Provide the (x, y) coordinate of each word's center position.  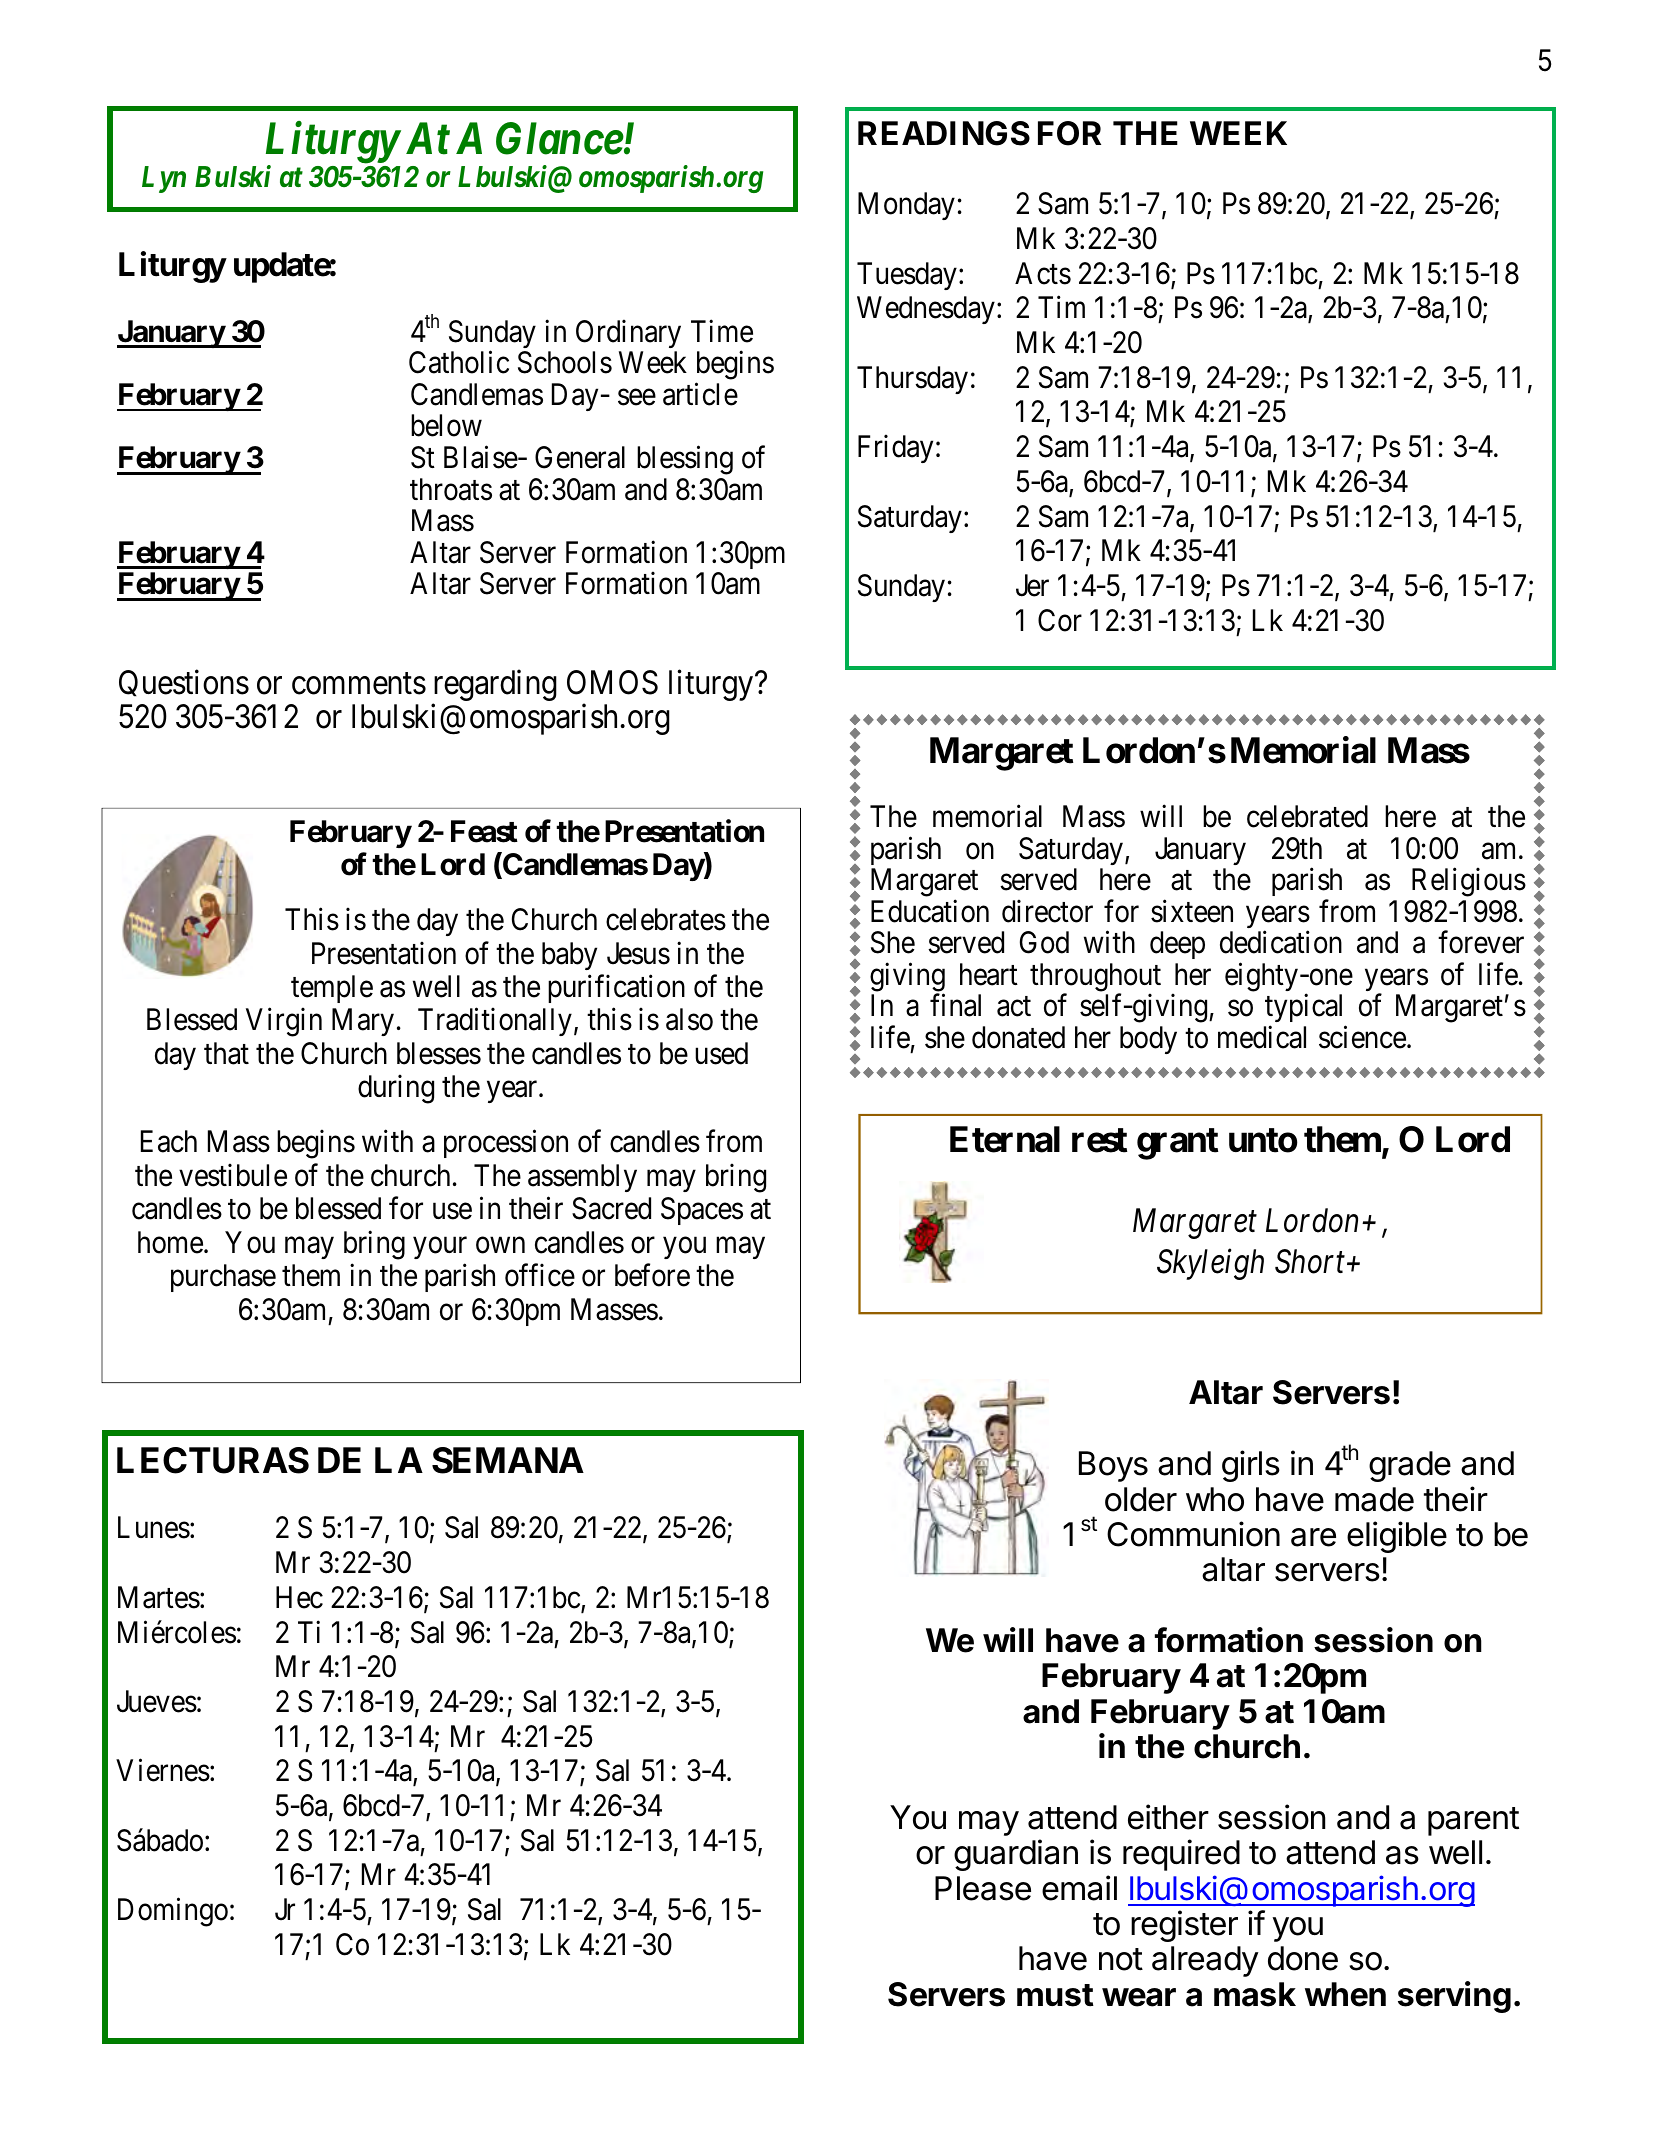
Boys (1113, 1466)
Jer (1032, 585)
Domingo (173, 1912)
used (721, 1053)
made (1374, 1499)
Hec (299, 1597)
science (1362, 1037)
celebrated (1307, 816)
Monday (906, 206)
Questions (184, 683)
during (396, 1089)
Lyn (164, 179)
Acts (1043, 273)
